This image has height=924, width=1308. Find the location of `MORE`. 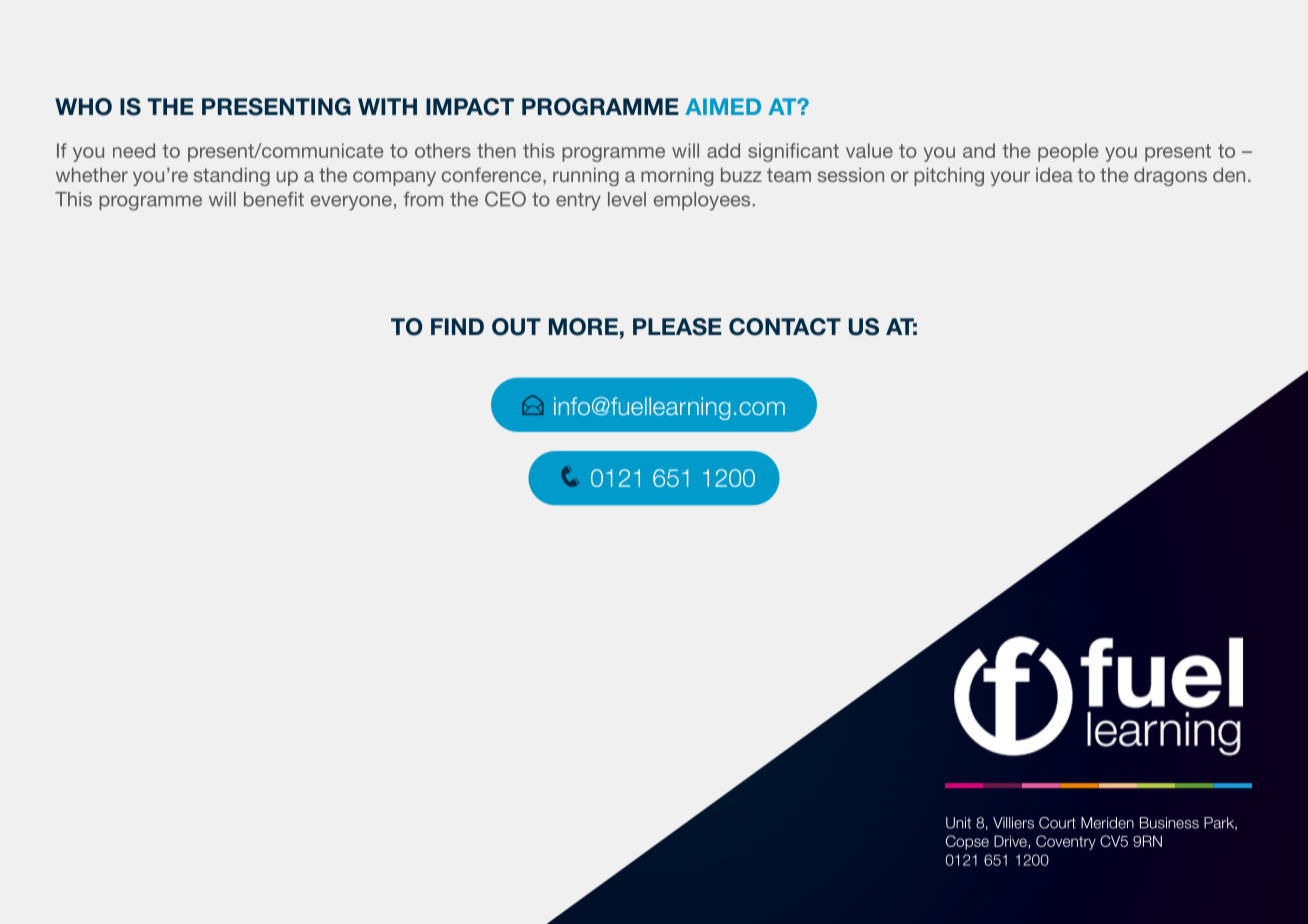

MORE is located at coordinates (583, 327).
